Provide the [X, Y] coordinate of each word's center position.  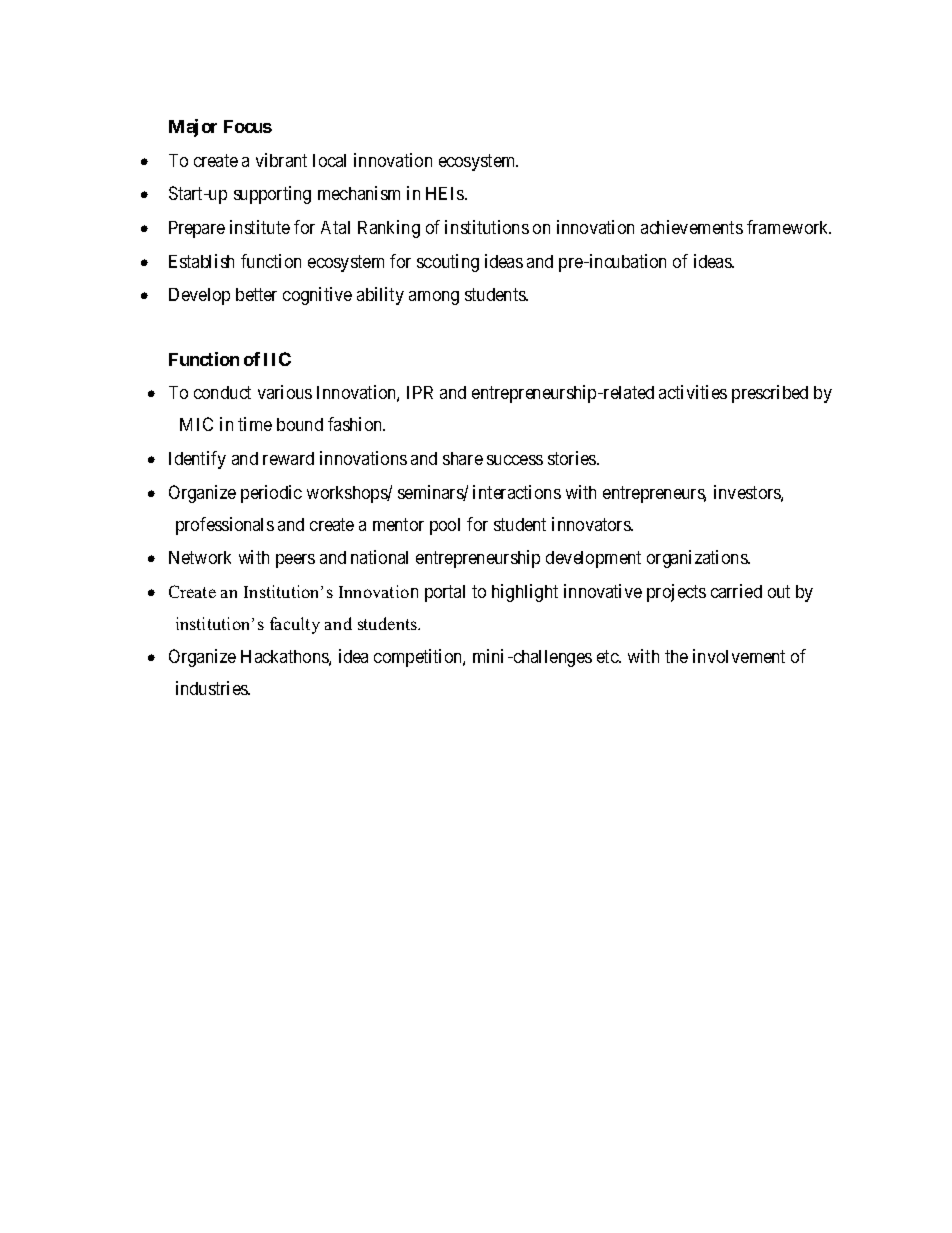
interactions [517, 492]
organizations [698, 559]
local [329, 160]
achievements [692, 227]
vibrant [281, 160]
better [256, 294]
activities [693, 392]
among [434, 298]
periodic [271, 494]
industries [213, 688]
